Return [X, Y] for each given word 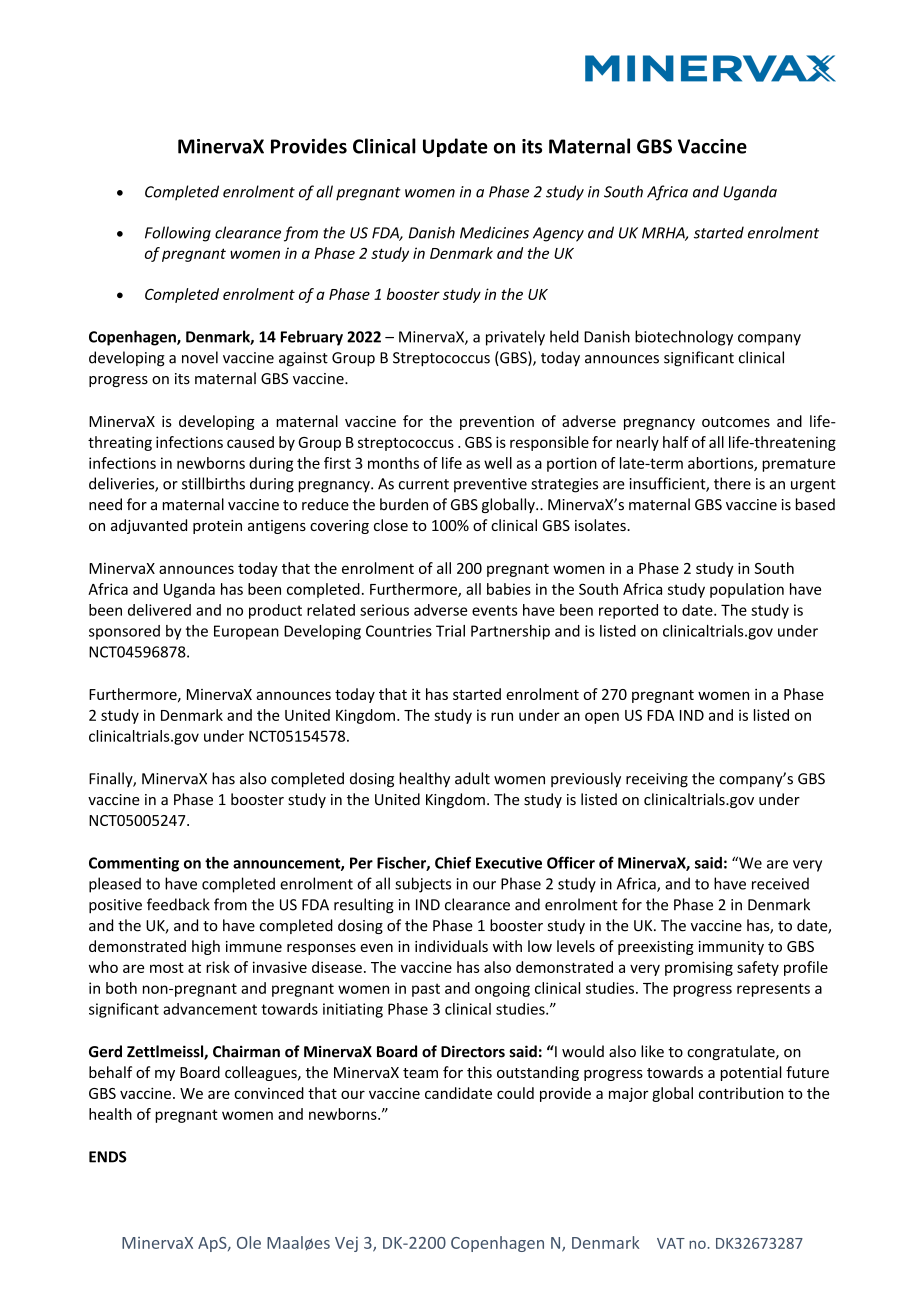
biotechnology [684, 338]
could [515, 1093]
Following [178, 234]
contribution [741, 1093]
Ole [249, 1242]
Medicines [494, 232]
